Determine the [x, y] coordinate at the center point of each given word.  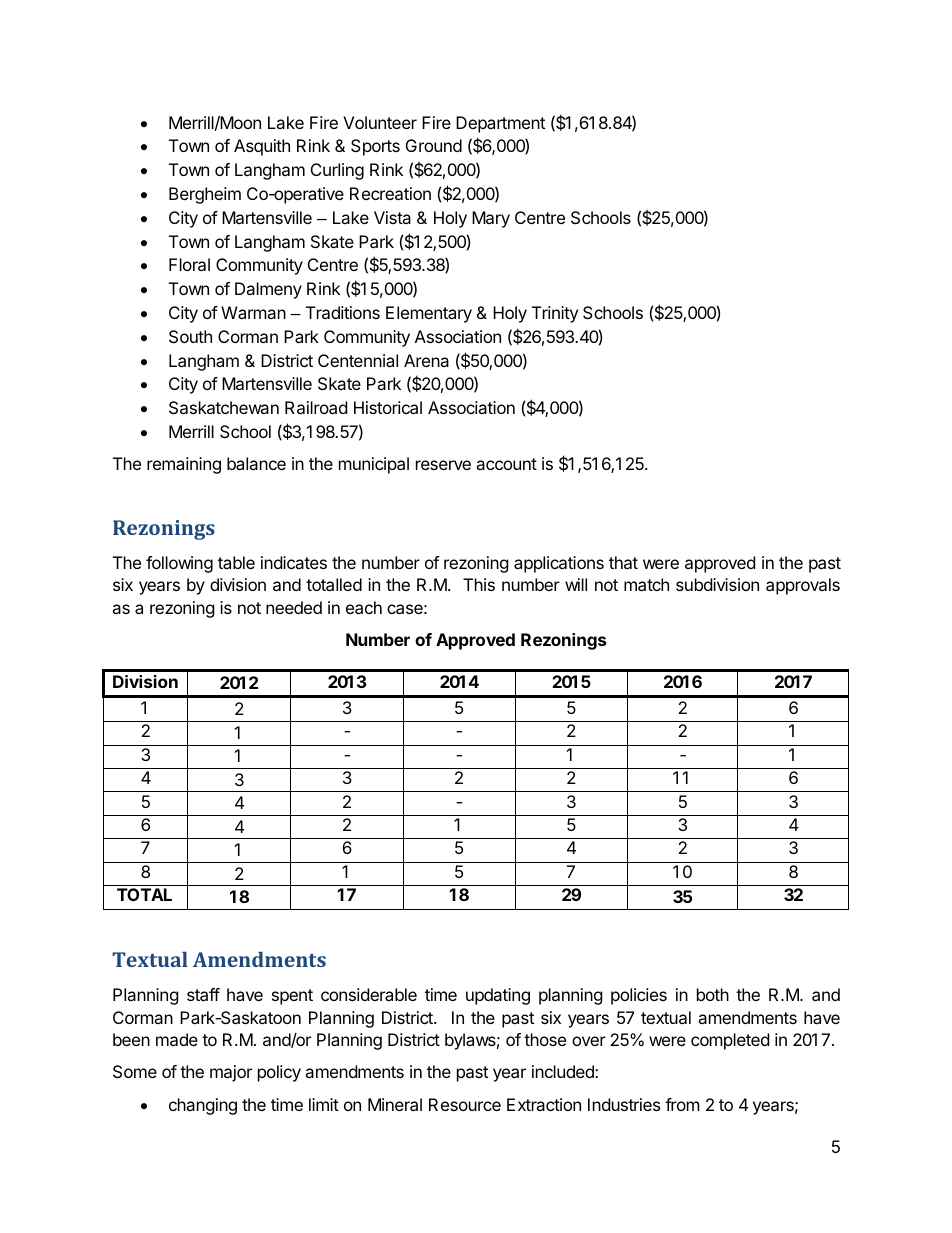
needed [294, 607]
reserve [443, 465]
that [623, 562]
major [231, 1073]
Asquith [262, 147]
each [364, 607]
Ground [434, 145]
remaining [184, 465]
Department [500, 124]
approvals [803, 586]
